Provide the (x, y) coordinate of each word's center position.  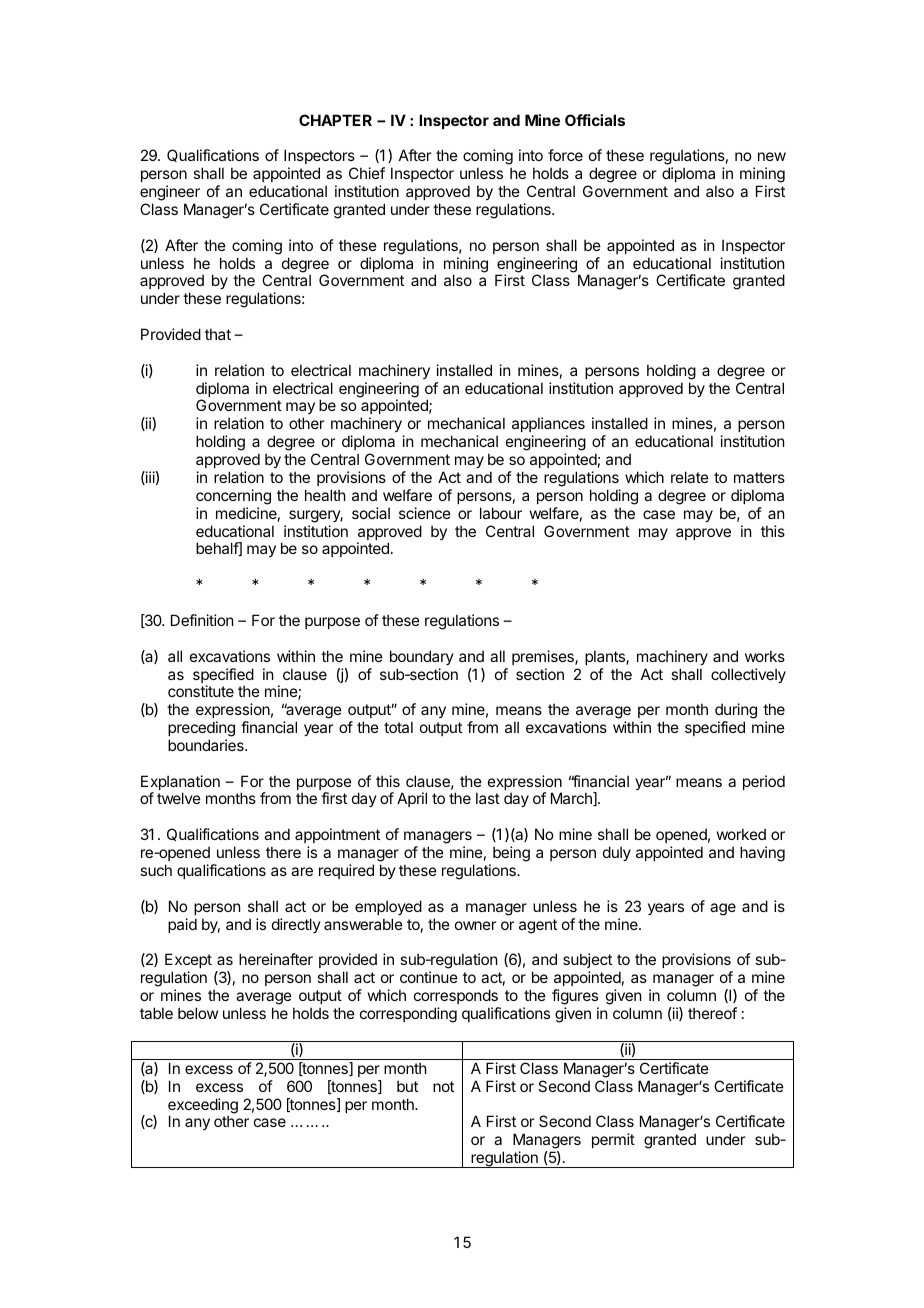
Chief (367, 173)
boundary (422, 657)
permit (613, 1140)
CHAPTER (335, 120)
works (765, 656)
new (772, 156)
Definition (202, 620)
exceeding (203, 1107)
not (443, 1086)
